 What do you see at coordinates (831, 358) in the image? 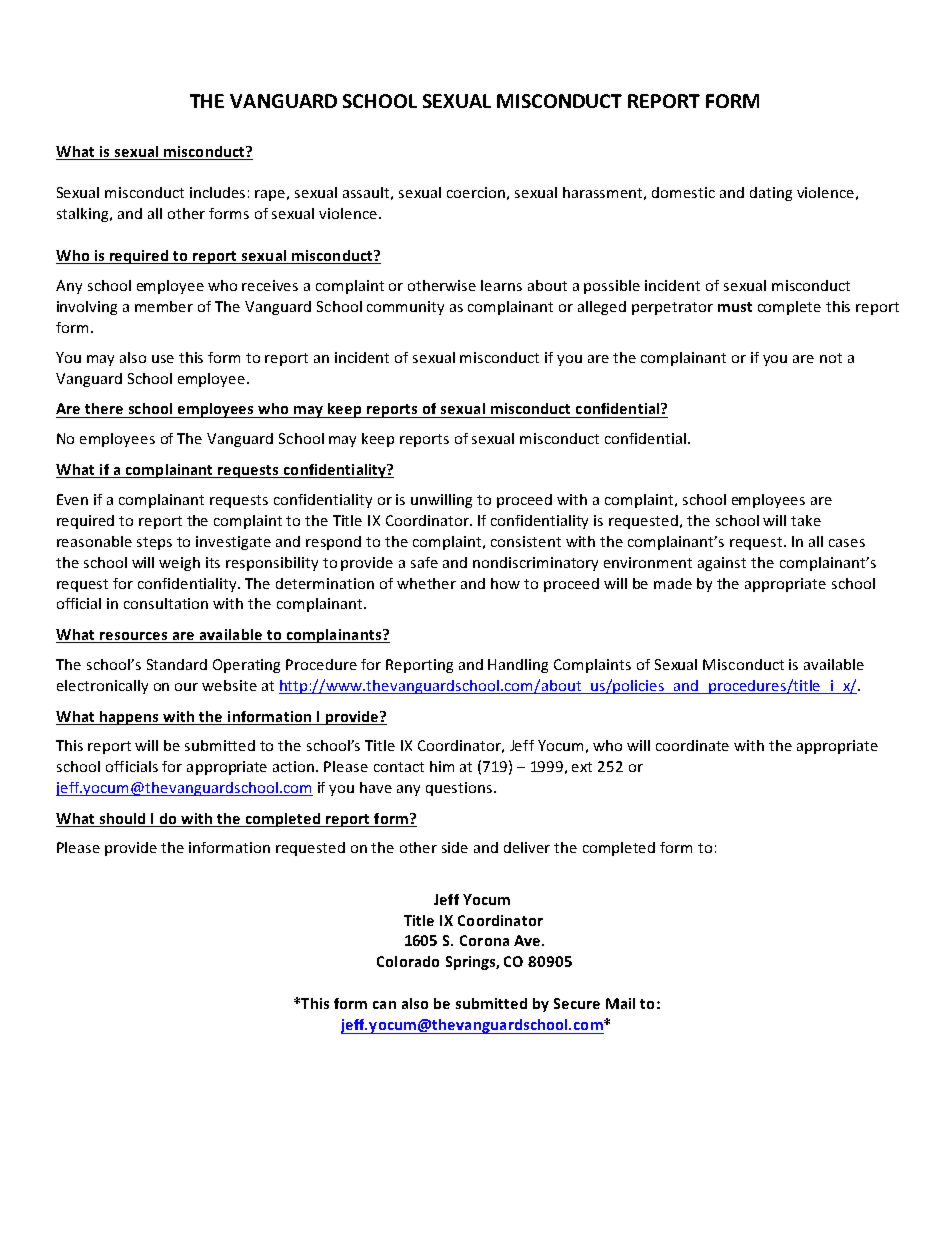
I see `not` at bounding box center [831, 358].
